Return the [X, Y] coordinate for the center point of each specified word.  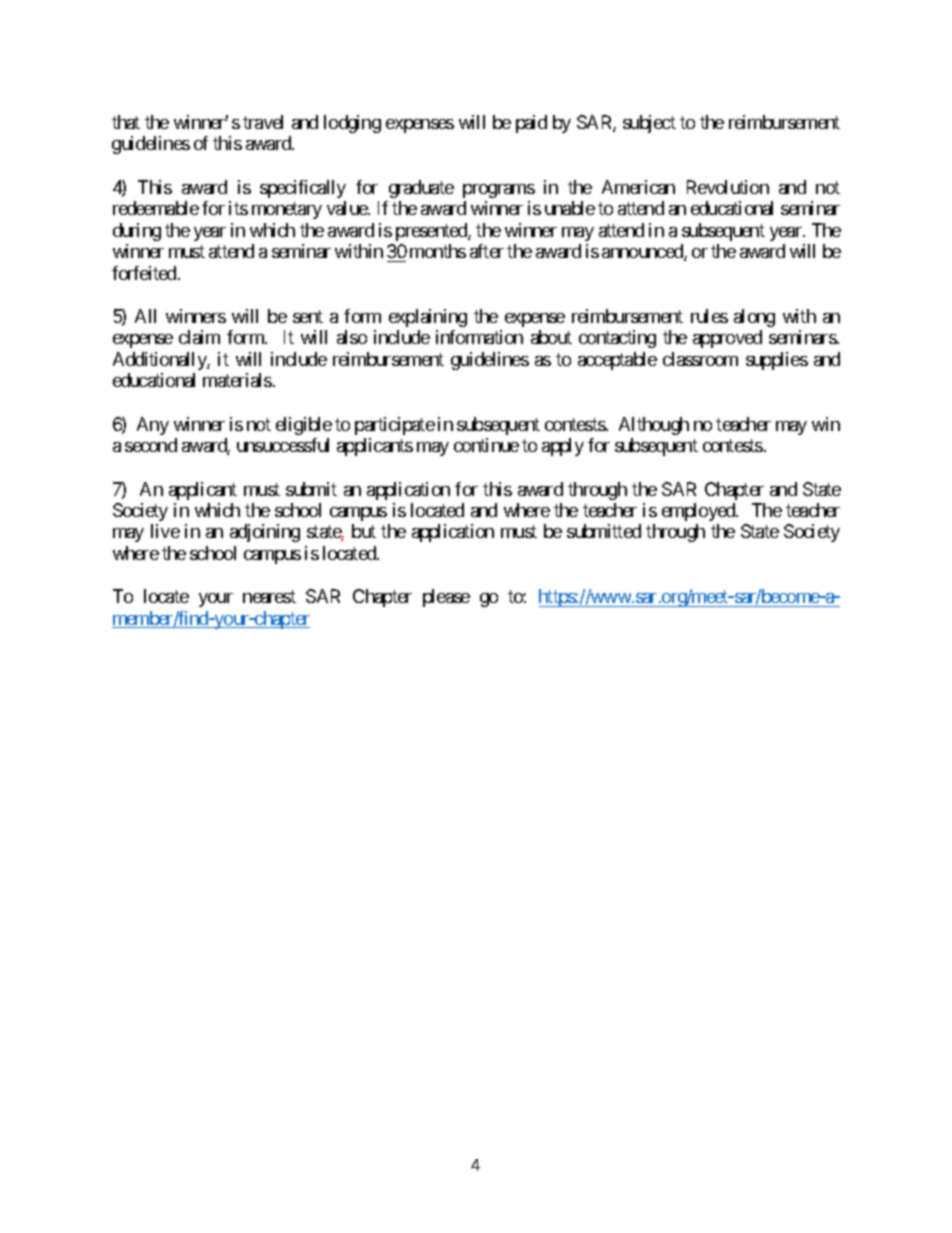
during [137, 232]
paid [531, 124]
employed [699, 512]
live [165, 531]
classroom [700, 359]
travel [263, 122]
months [438, 251]
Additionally [160, 361]
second [151, 445]
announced [643, 252]
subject [649, 124]
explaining [428, 318]
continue [486, 445]
